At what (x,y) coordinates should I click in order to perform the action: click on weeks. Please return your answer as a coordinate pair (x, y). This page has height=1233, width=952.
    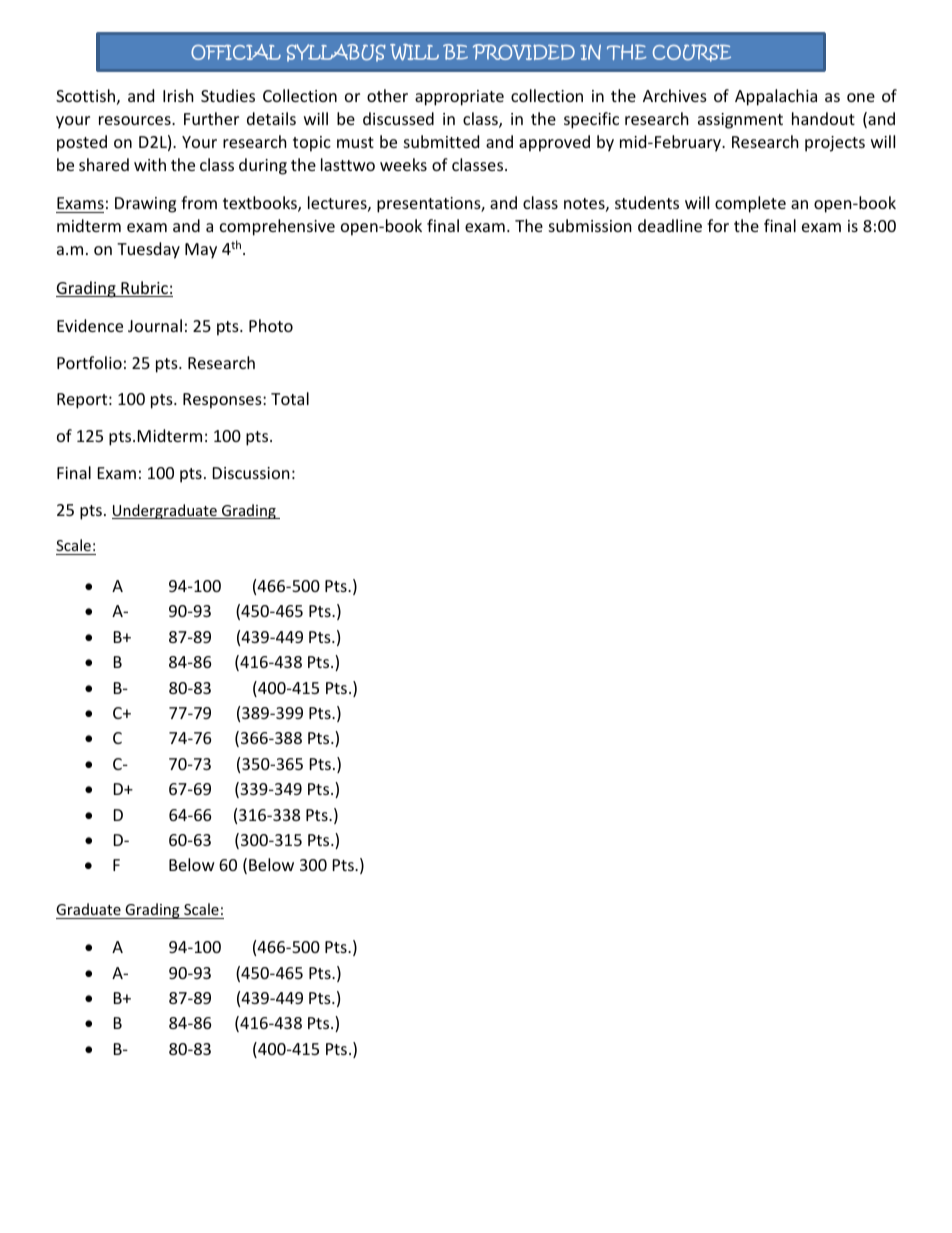
    Looking at the image, I should click on (403, 164).
